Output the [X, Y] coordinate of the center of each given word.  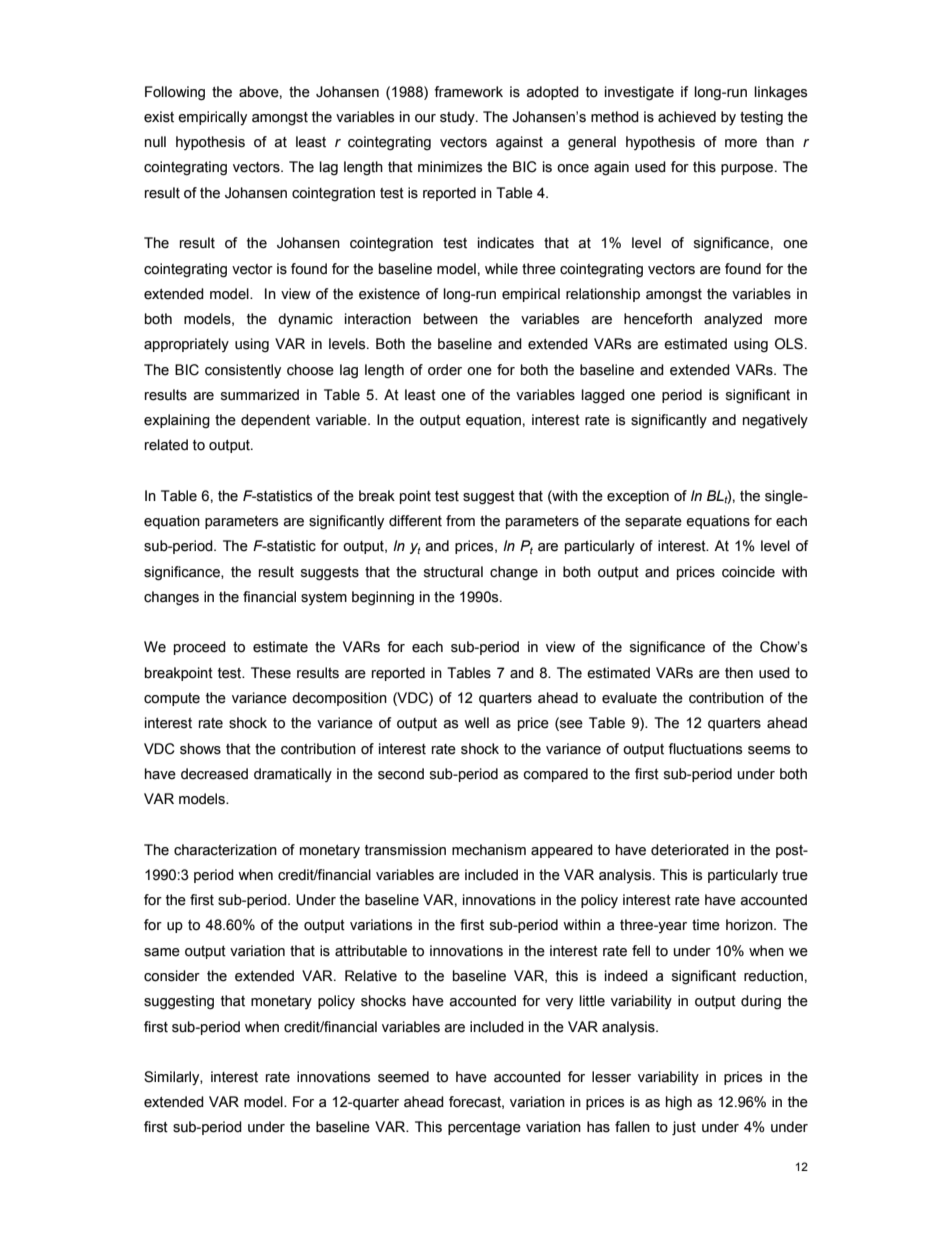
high [679, 1103]
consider [172, 976]
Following [175, 93]
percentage [484, 1128]
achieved [687, 117]
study [458, 118]
